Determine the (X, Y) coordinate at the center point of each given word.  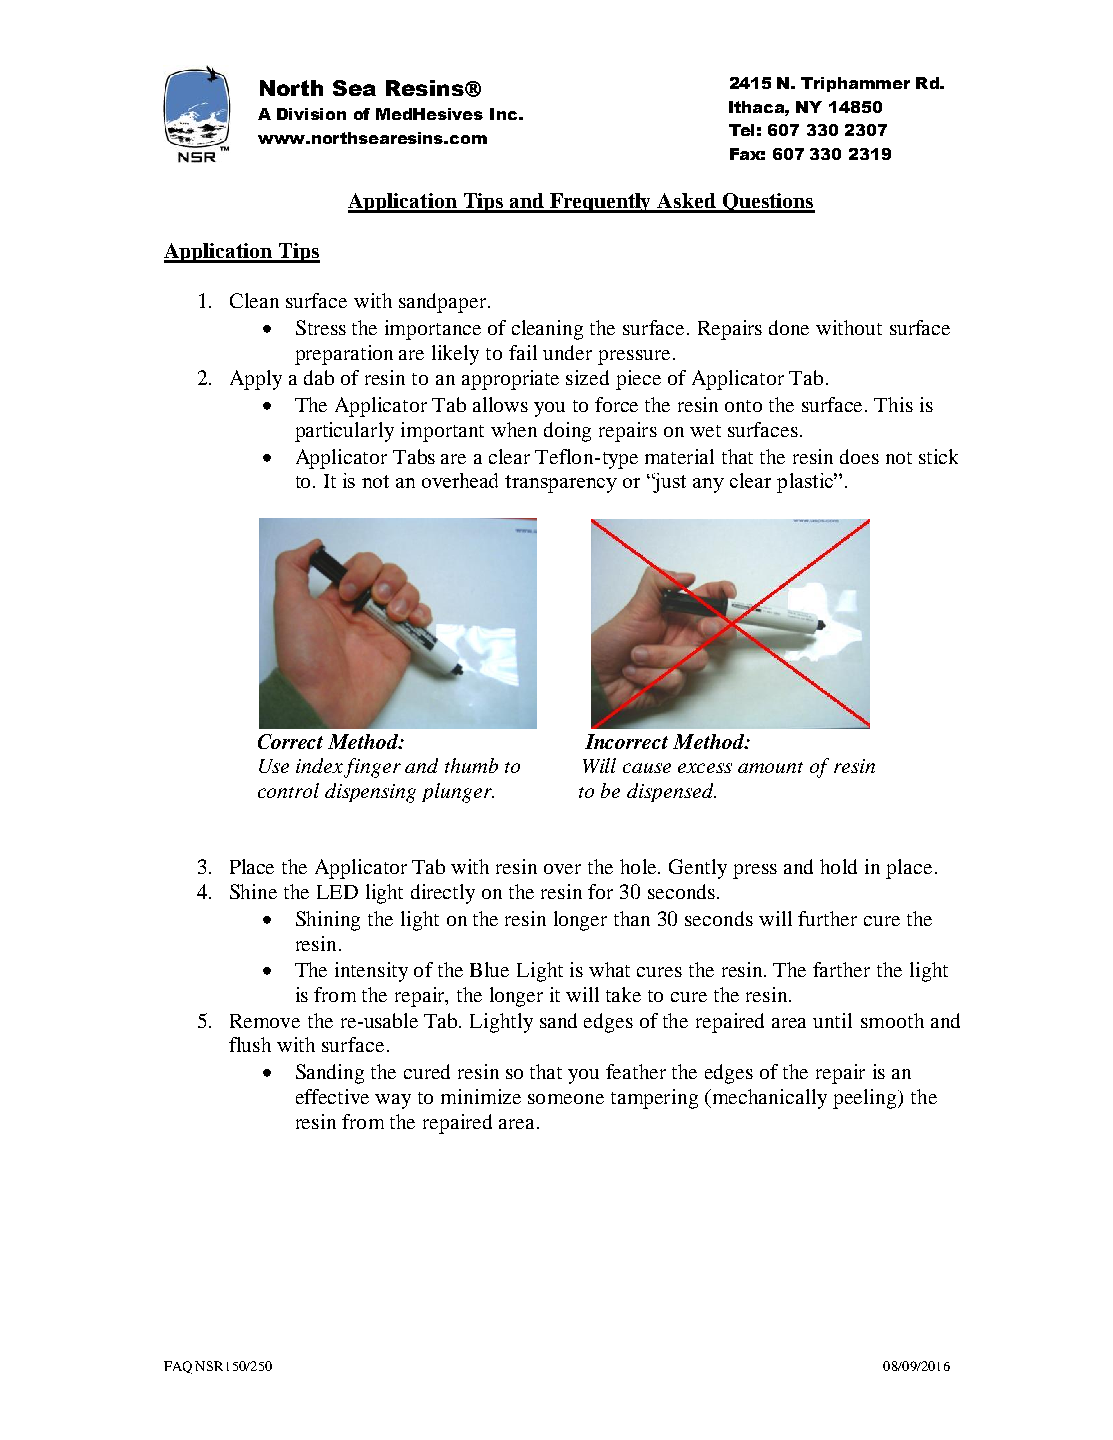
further (827, 918)
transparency (561, 484)
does (859, 456)
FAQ (178, 1367)
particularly (344, 432)
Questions (767, 203)
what (609, 969)
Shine (253, 891)
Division (311, 114)
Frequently (601, 203)
